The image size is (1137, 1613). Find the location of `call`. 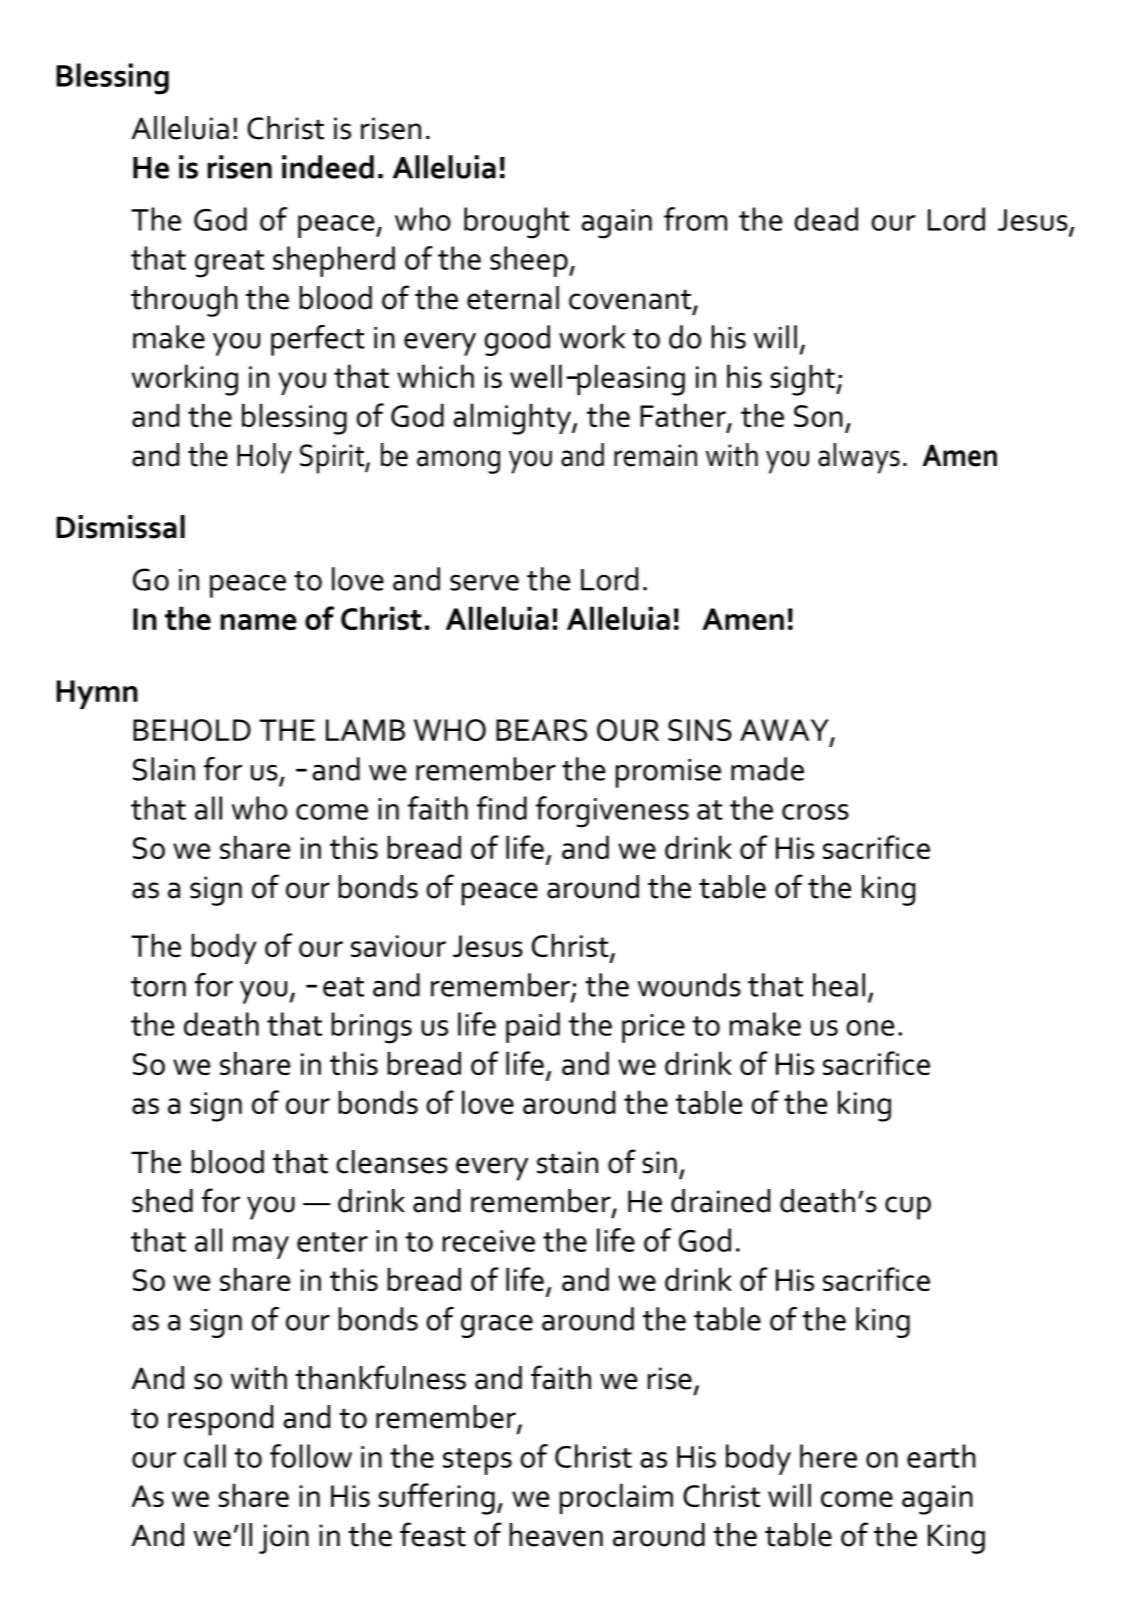

call is located at coordinates (205, 1456).
